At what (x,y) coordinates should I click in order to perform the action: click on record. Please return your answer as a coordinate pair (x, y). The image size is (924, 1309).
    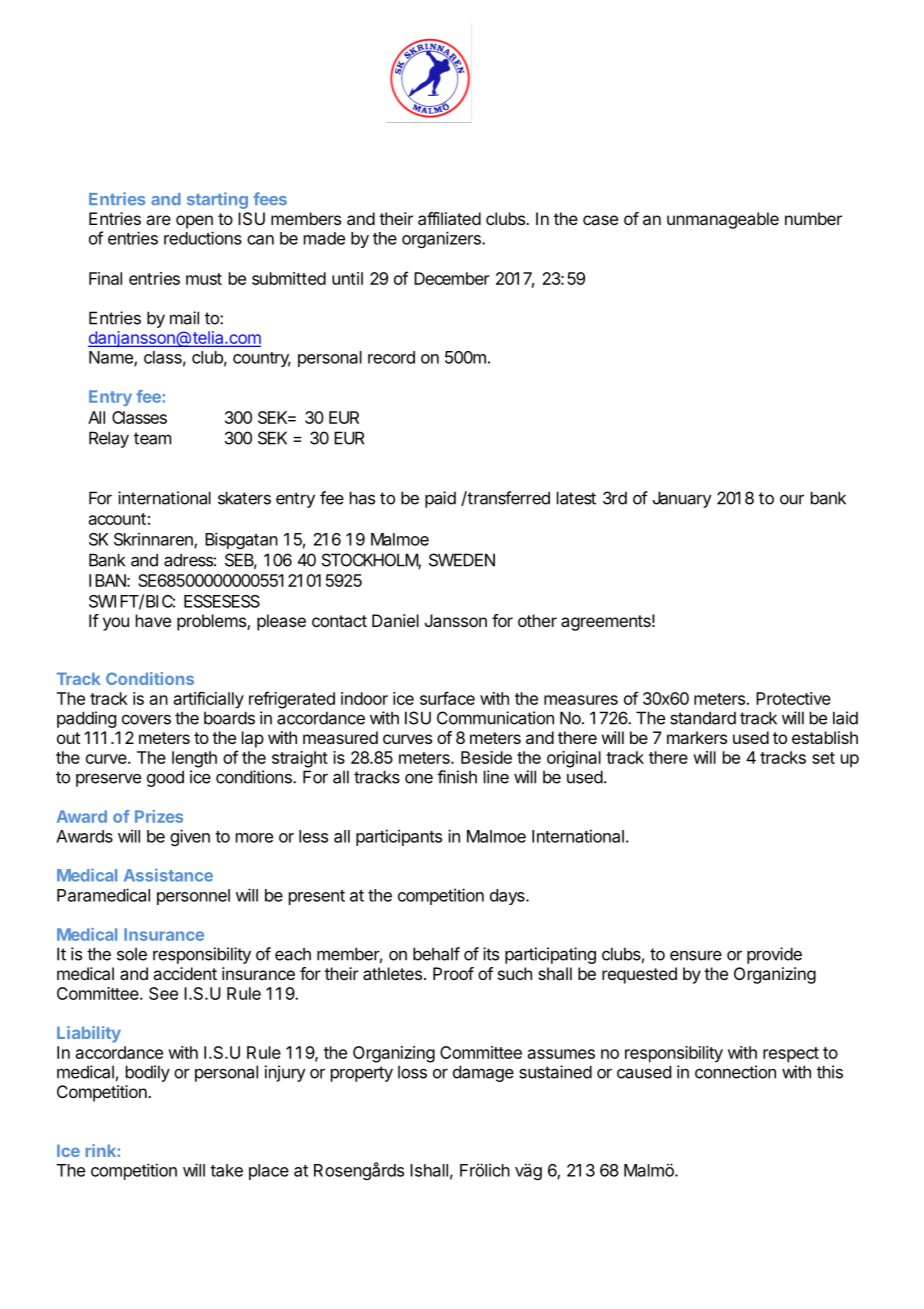
    Looking at the image, I should click on (391, 357).
